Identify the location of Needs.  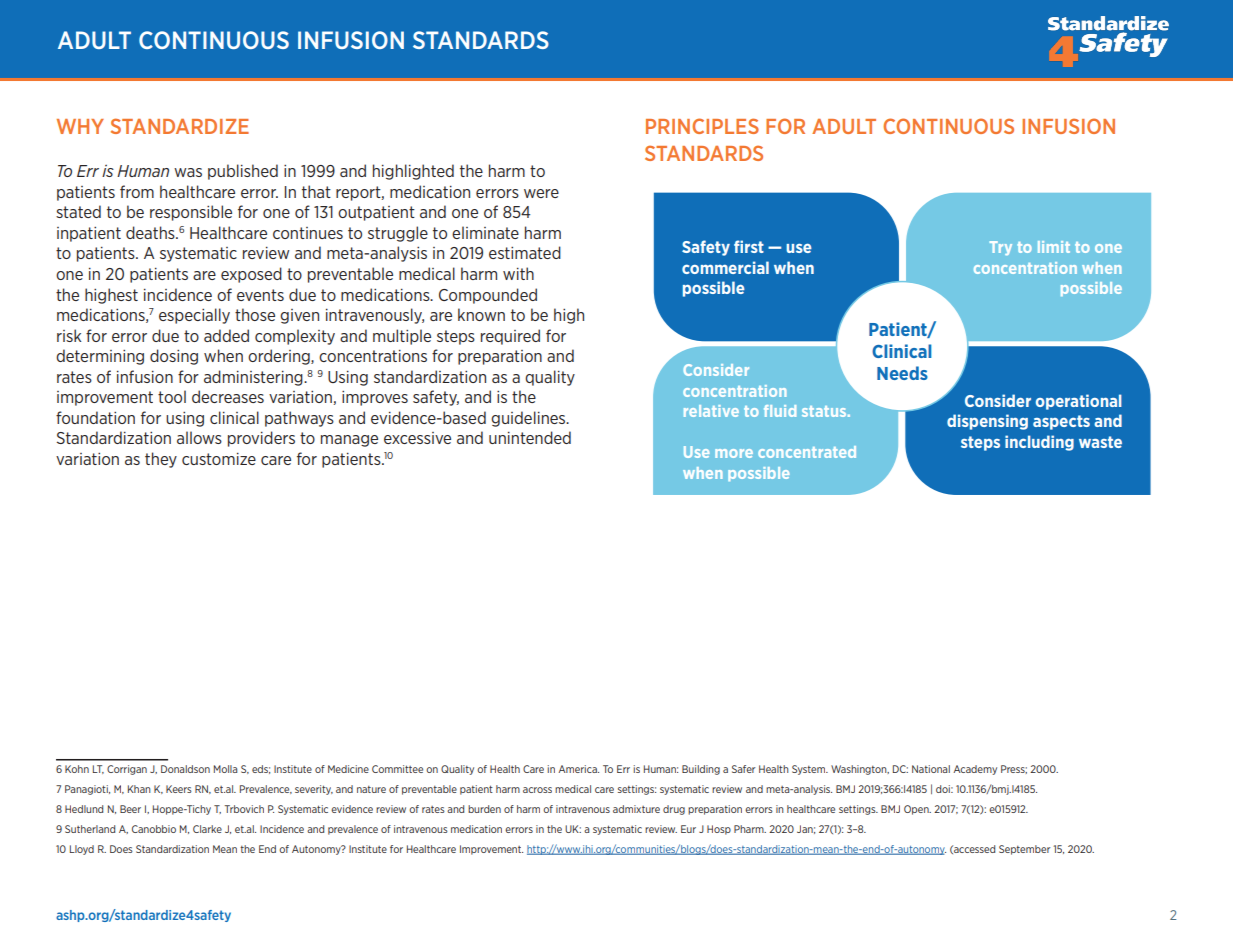
(902, 373).
